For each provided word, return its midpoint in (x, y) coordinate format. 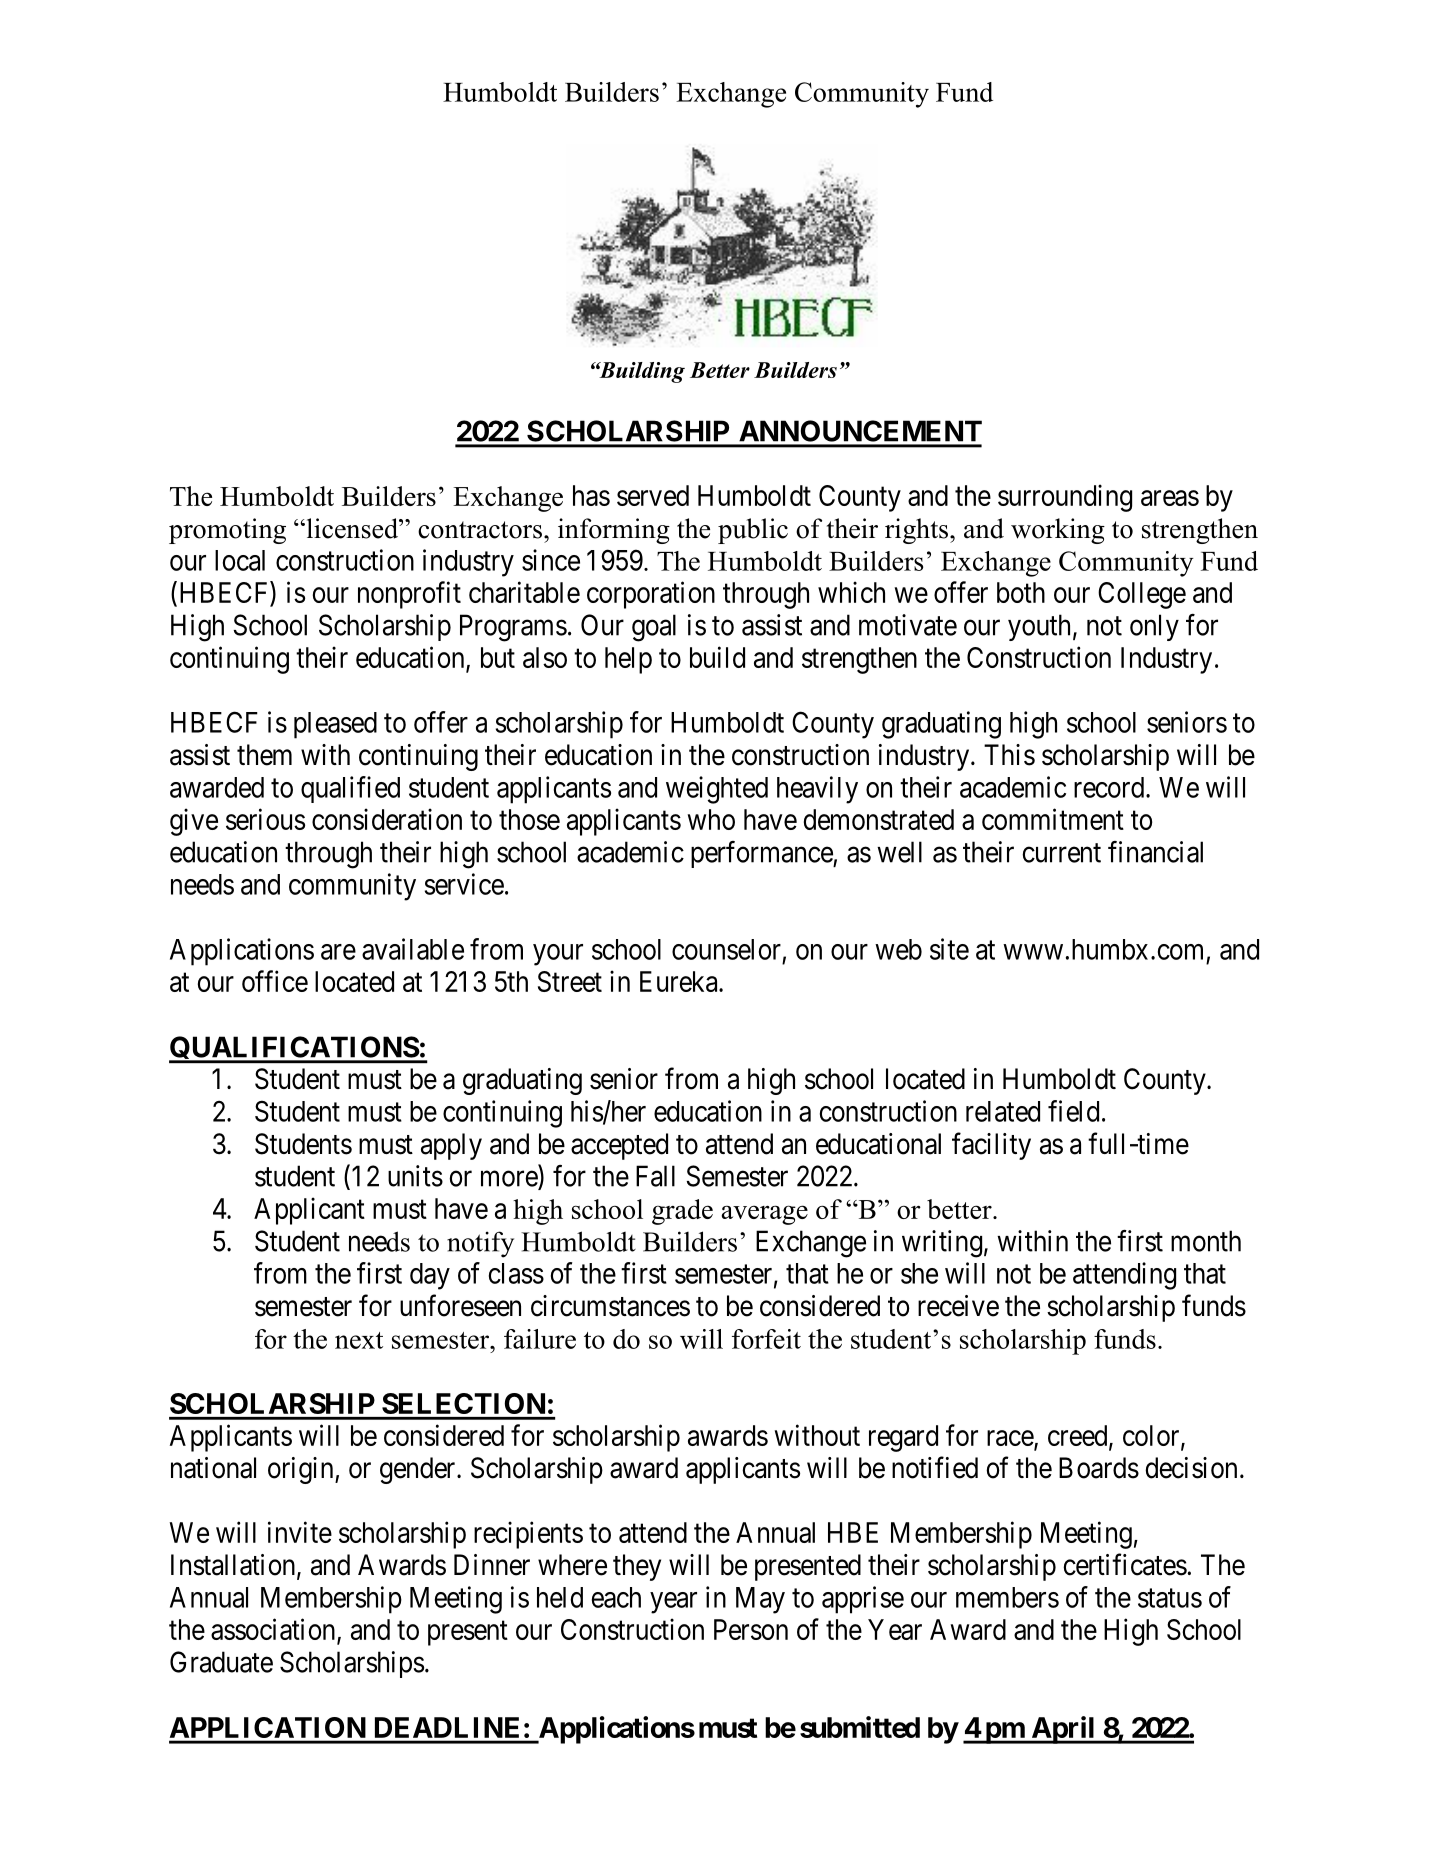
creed (1079, 1436)
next (359, 1340)
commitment (1053, 819)
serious (265, 819)
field (1073, 1111)
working (1058, 531)
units (415, 1176)
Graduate (221, 1662)
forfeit (766, 1339)
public (753, 531)
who (711, 819)
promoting (227, 531)
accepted (619, 1146)
